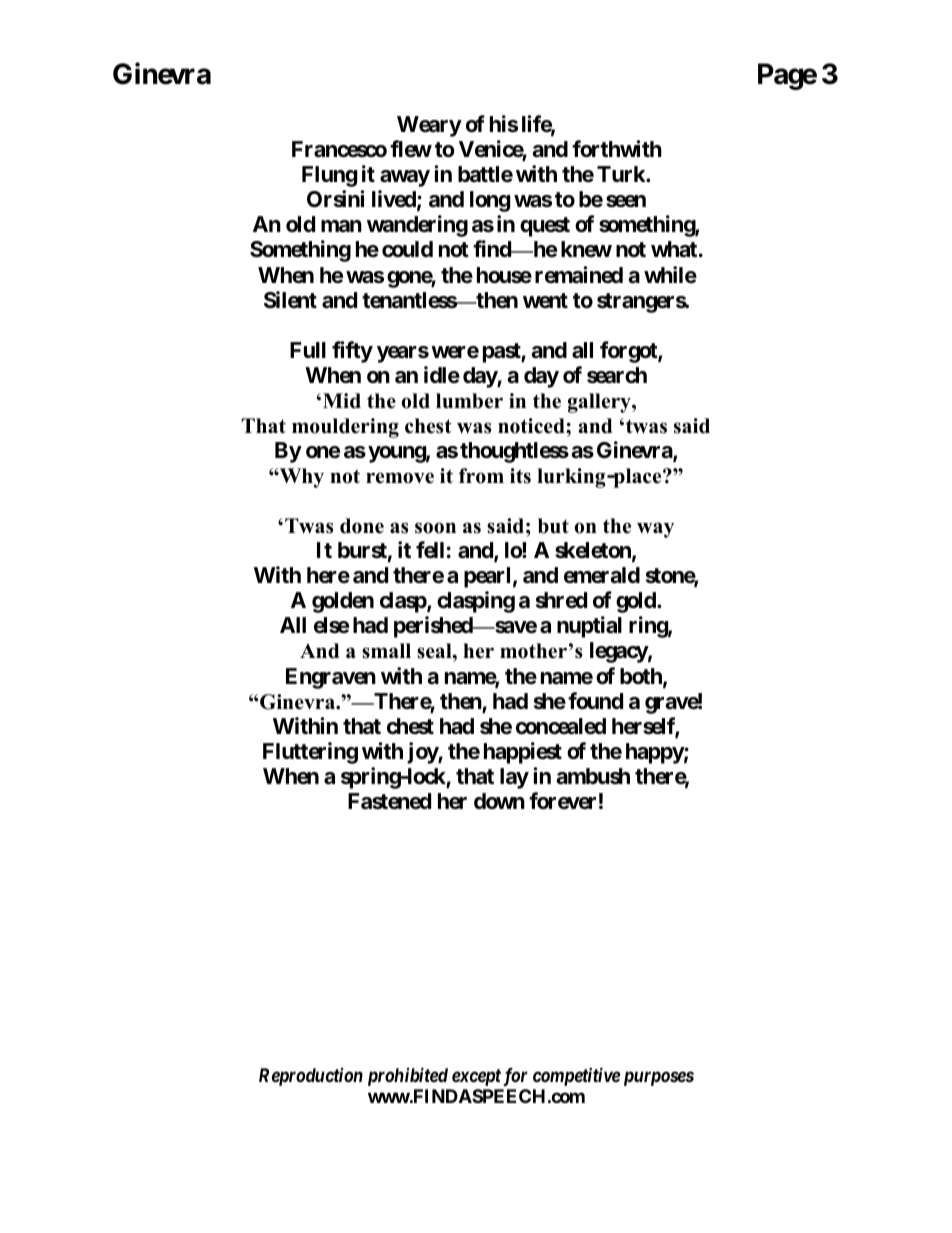 The image size is (952, 1233). Describe the element at coordinates (490, 201) in the screenshot. I see `long` at that location.
